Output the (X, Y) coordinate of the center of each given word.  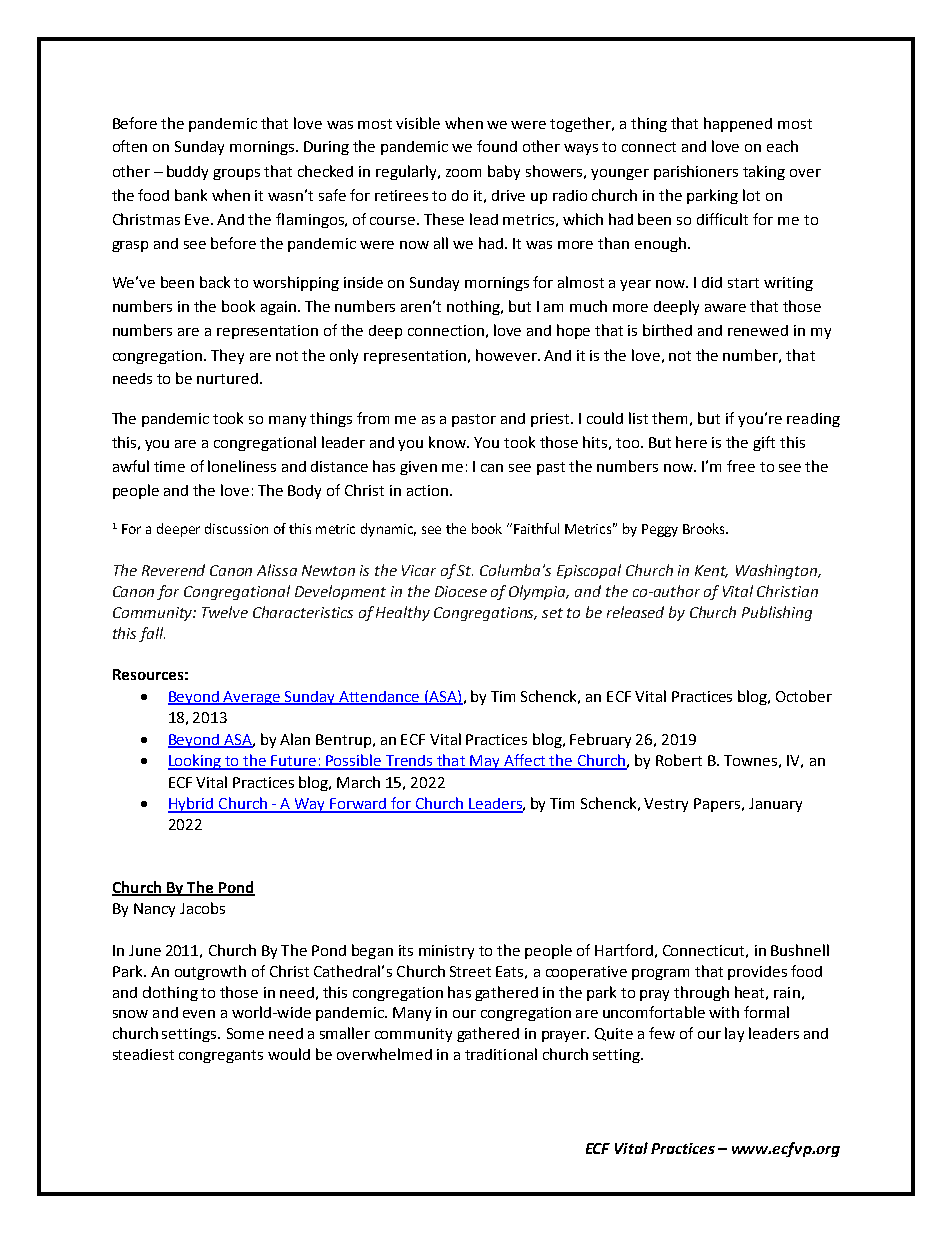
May (486, 762)
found (497, 146)
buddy (187, 172)
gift (764, 443)
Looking (196, 762)
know (449, 442)
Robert (679, 760)
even (199, 1014)
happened (738, 124)
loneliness (242, 466)
